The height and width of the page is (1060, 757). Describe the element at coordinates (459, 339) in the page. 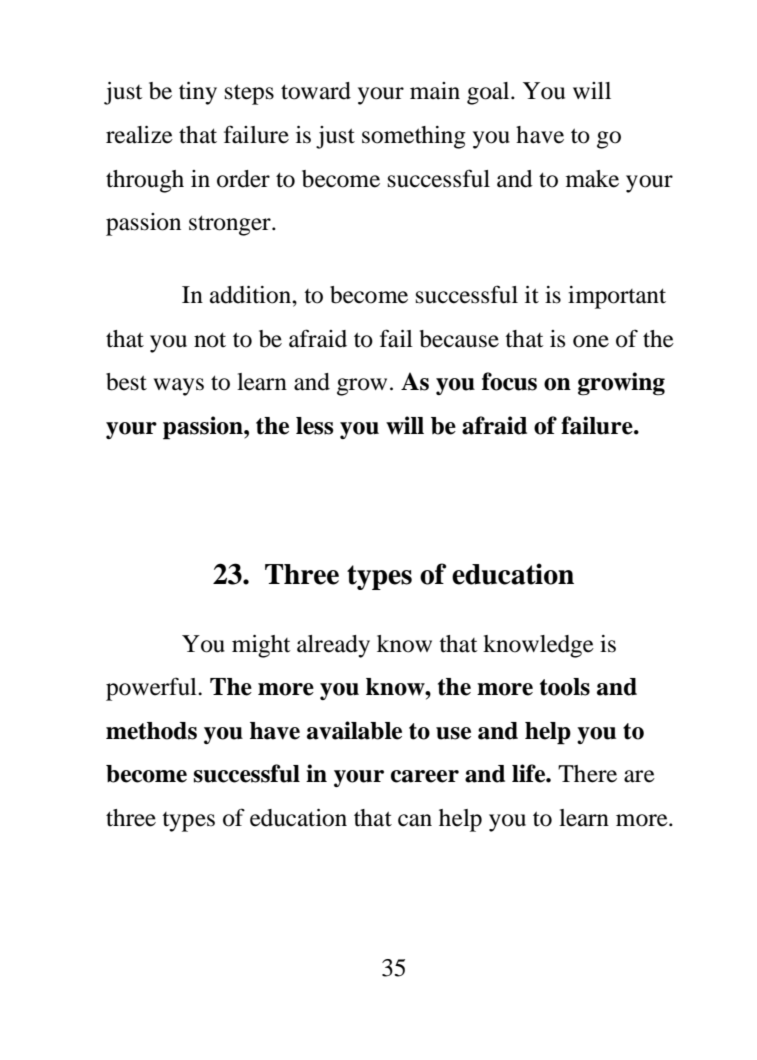

I see `because` at that location.
